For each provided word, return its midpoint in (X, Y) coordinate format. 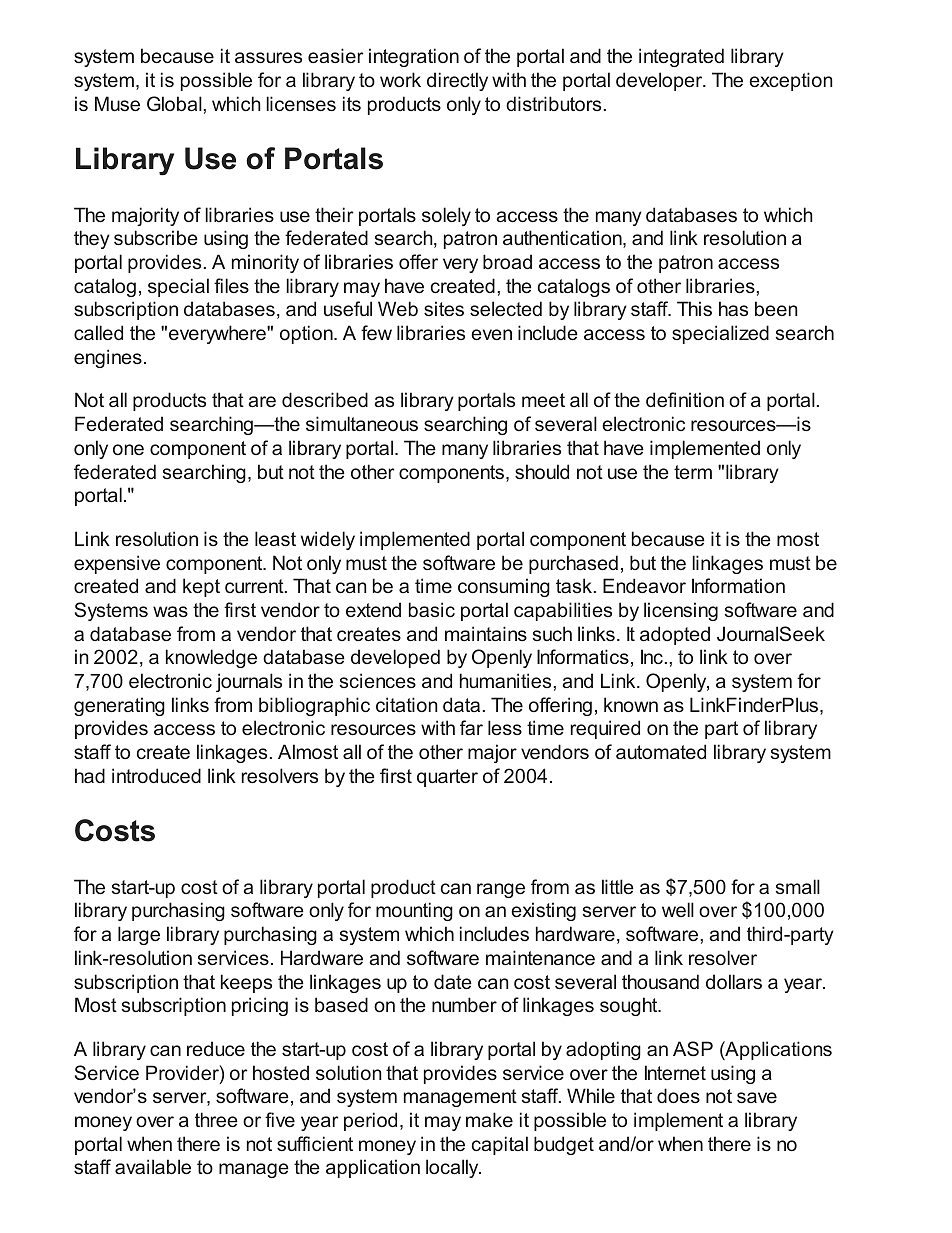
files (231, 285)
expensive (117, 564)
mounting (414, 911)
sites (444, 308)
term (693, 472)
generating (119, 706)
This (694, 308)
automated (661, 751)
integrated (681, 57)
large (139, 935)
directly (457, 81)
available (153, 1166)
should (542, 471)
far (471, 727)
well (678, 909)
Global (175, 104)
